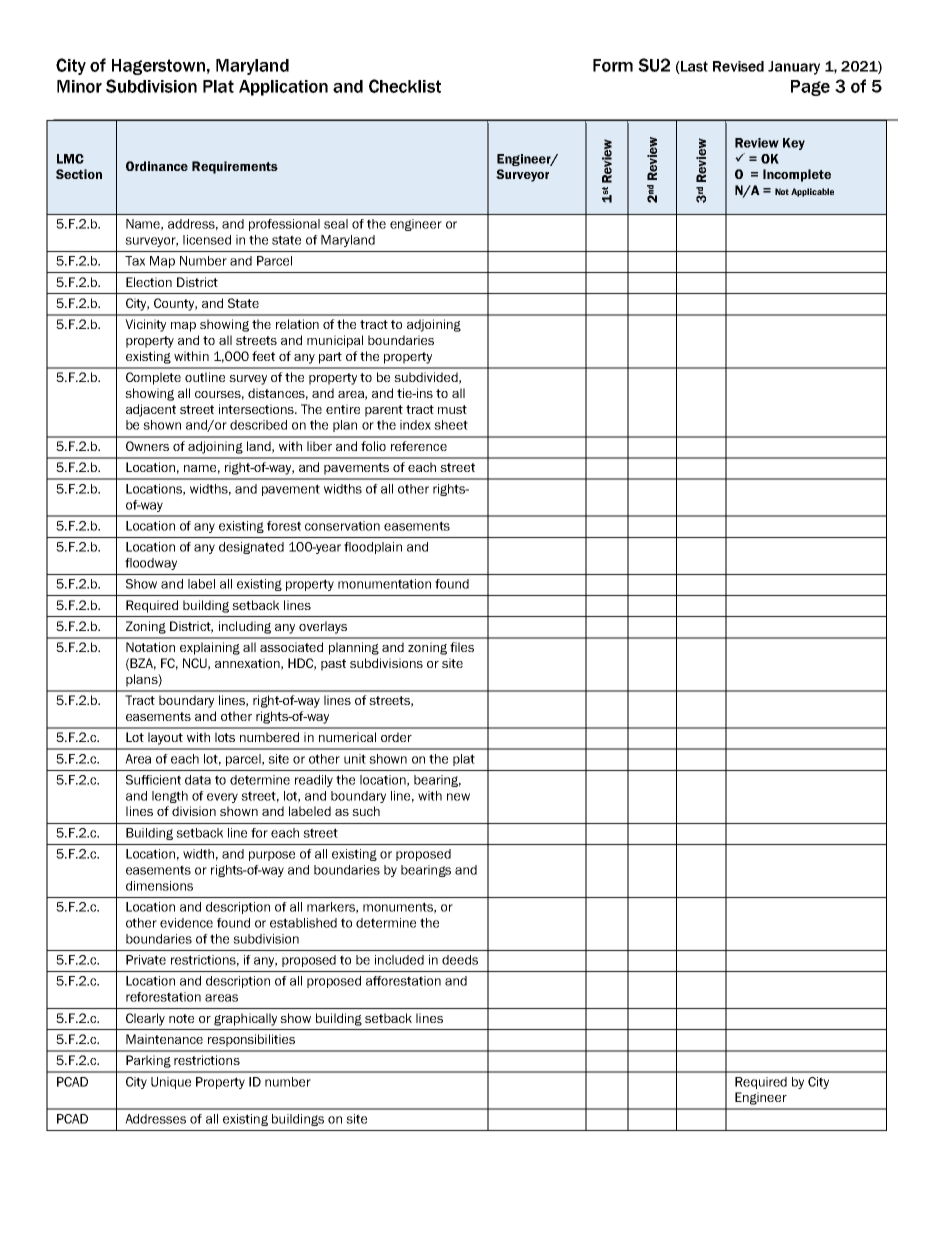 The width and height of the screenshot is (952, 1233). What do you see at coordinates (373, 548) in the screenshot?
I see `floodplain` at bounding box center [373, 548].
